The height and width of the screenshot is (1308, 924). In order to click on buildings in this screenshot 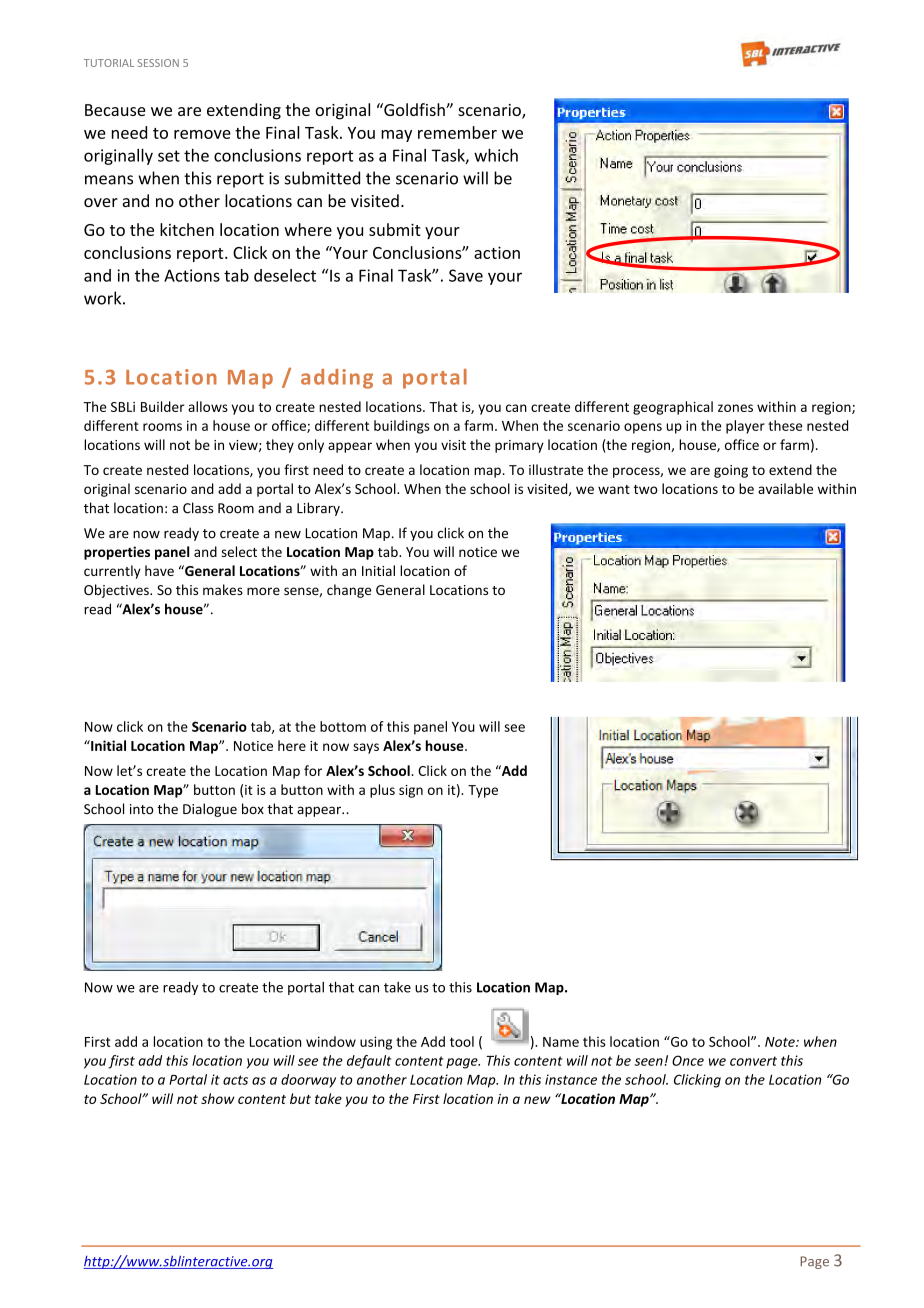, I will do `click(402, 427)`.
